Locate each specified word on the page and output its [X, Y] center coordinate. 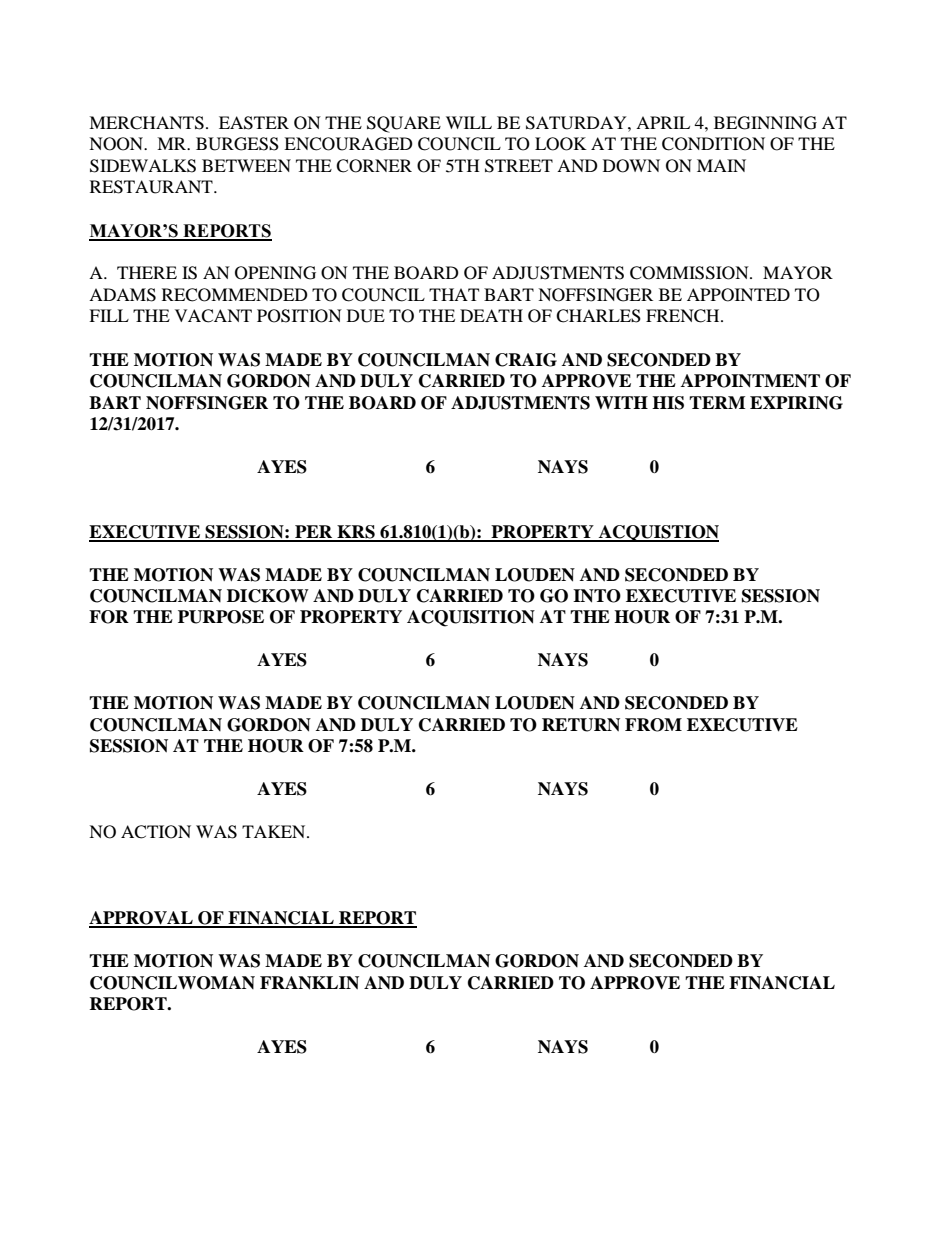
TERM [717, 402]
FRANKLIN [309, 983]
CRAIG [526, 360]
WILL [469, 122]
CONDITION [713, 144]
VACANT [213, 316]
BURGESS [237, 144]
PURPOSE [221, 617]
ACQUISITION [471, 618]
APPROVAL [142, 919]
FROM [653, 725]
